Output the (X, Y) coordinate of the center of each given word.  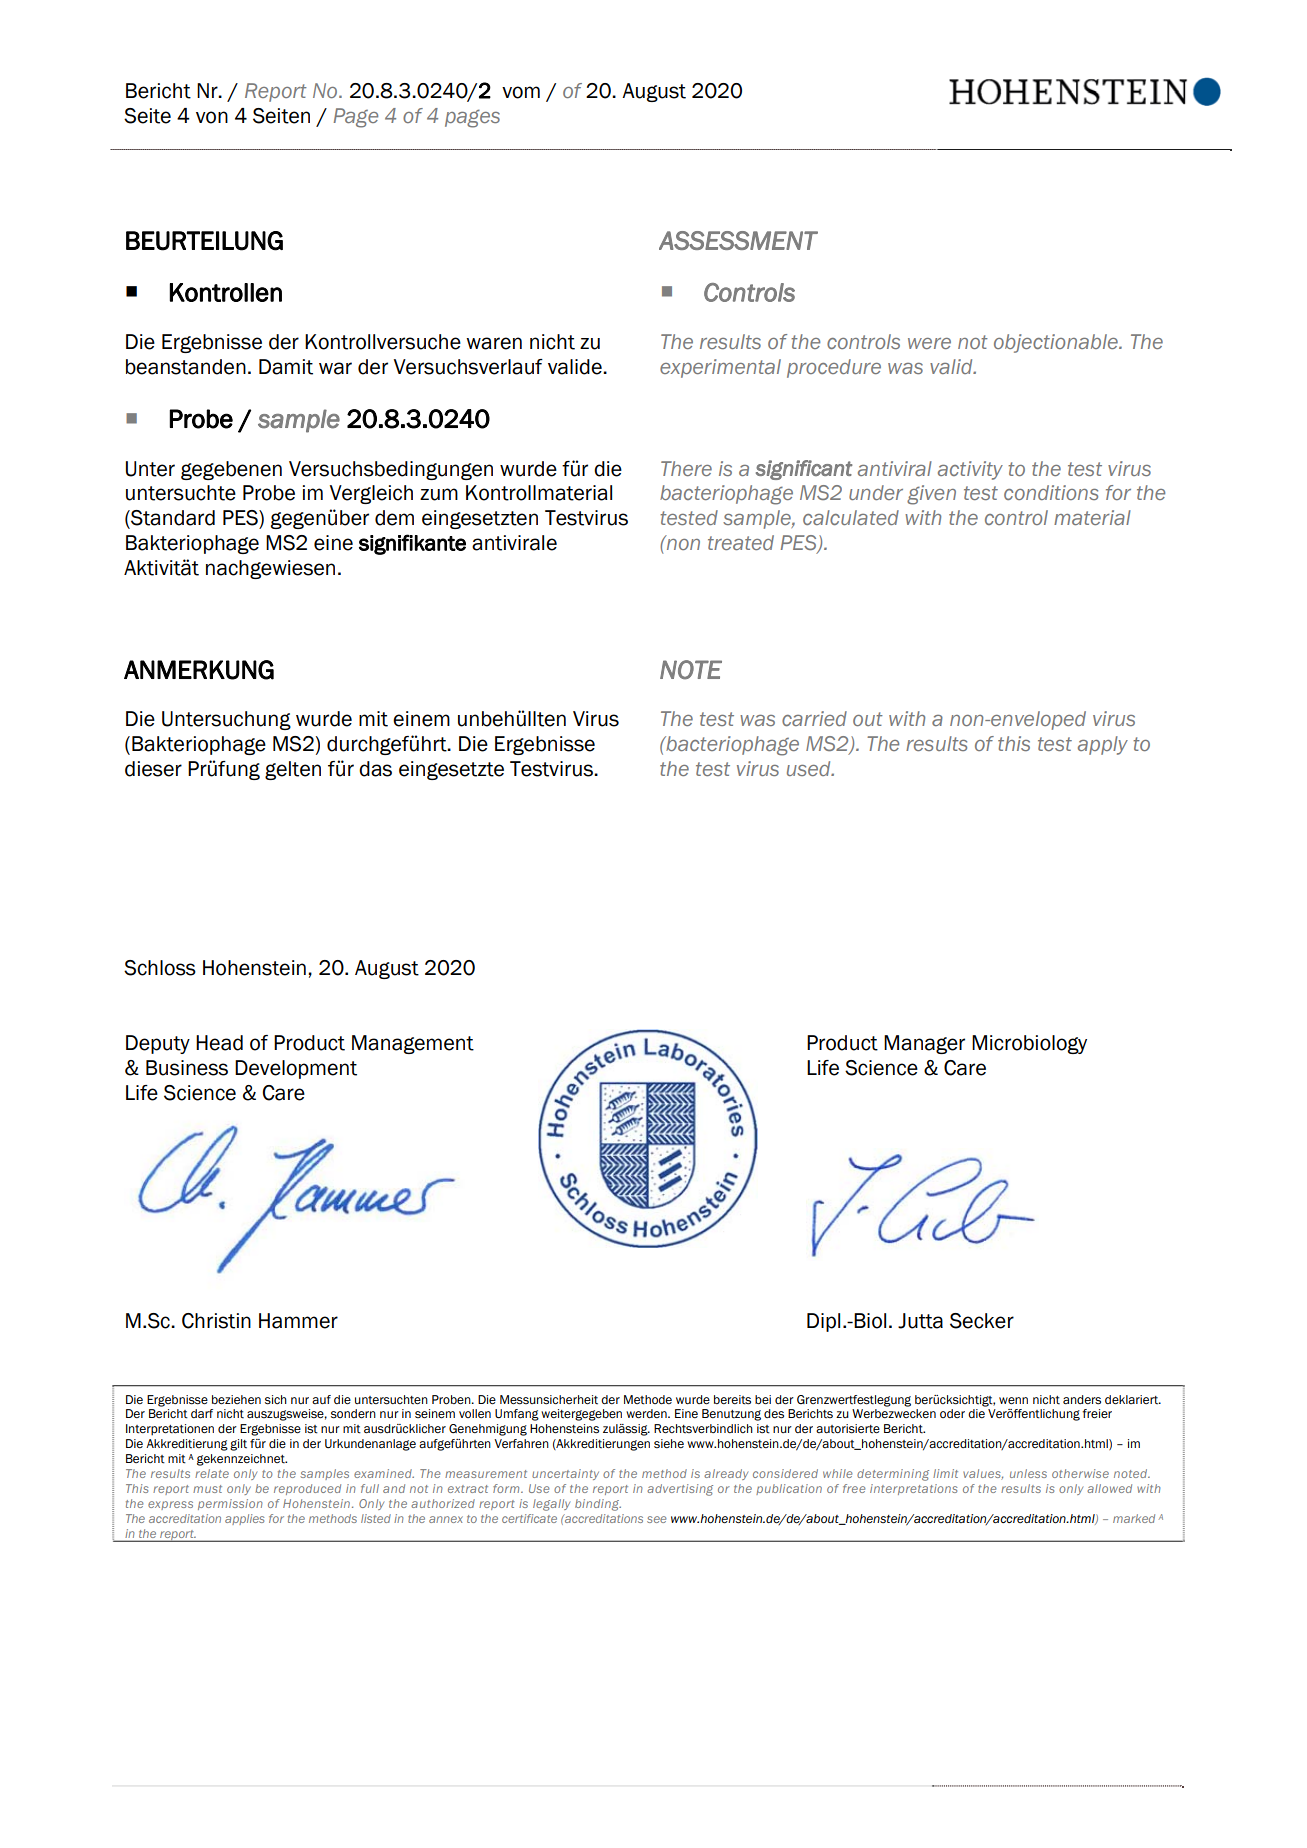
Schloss (160, 968)
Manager (924, 1044)
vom (521, 92)
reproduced (307, 1489)
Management (413, 1044)
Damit (286, 367)
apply (1103, 745)
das (375, 769)
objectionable (1057, 343)
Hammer (298, 1321)
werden (647, 1413)
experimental (720, 368)
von (212, 117)
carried (814, 718)
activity (970, 470)
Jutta (920, 1321)
